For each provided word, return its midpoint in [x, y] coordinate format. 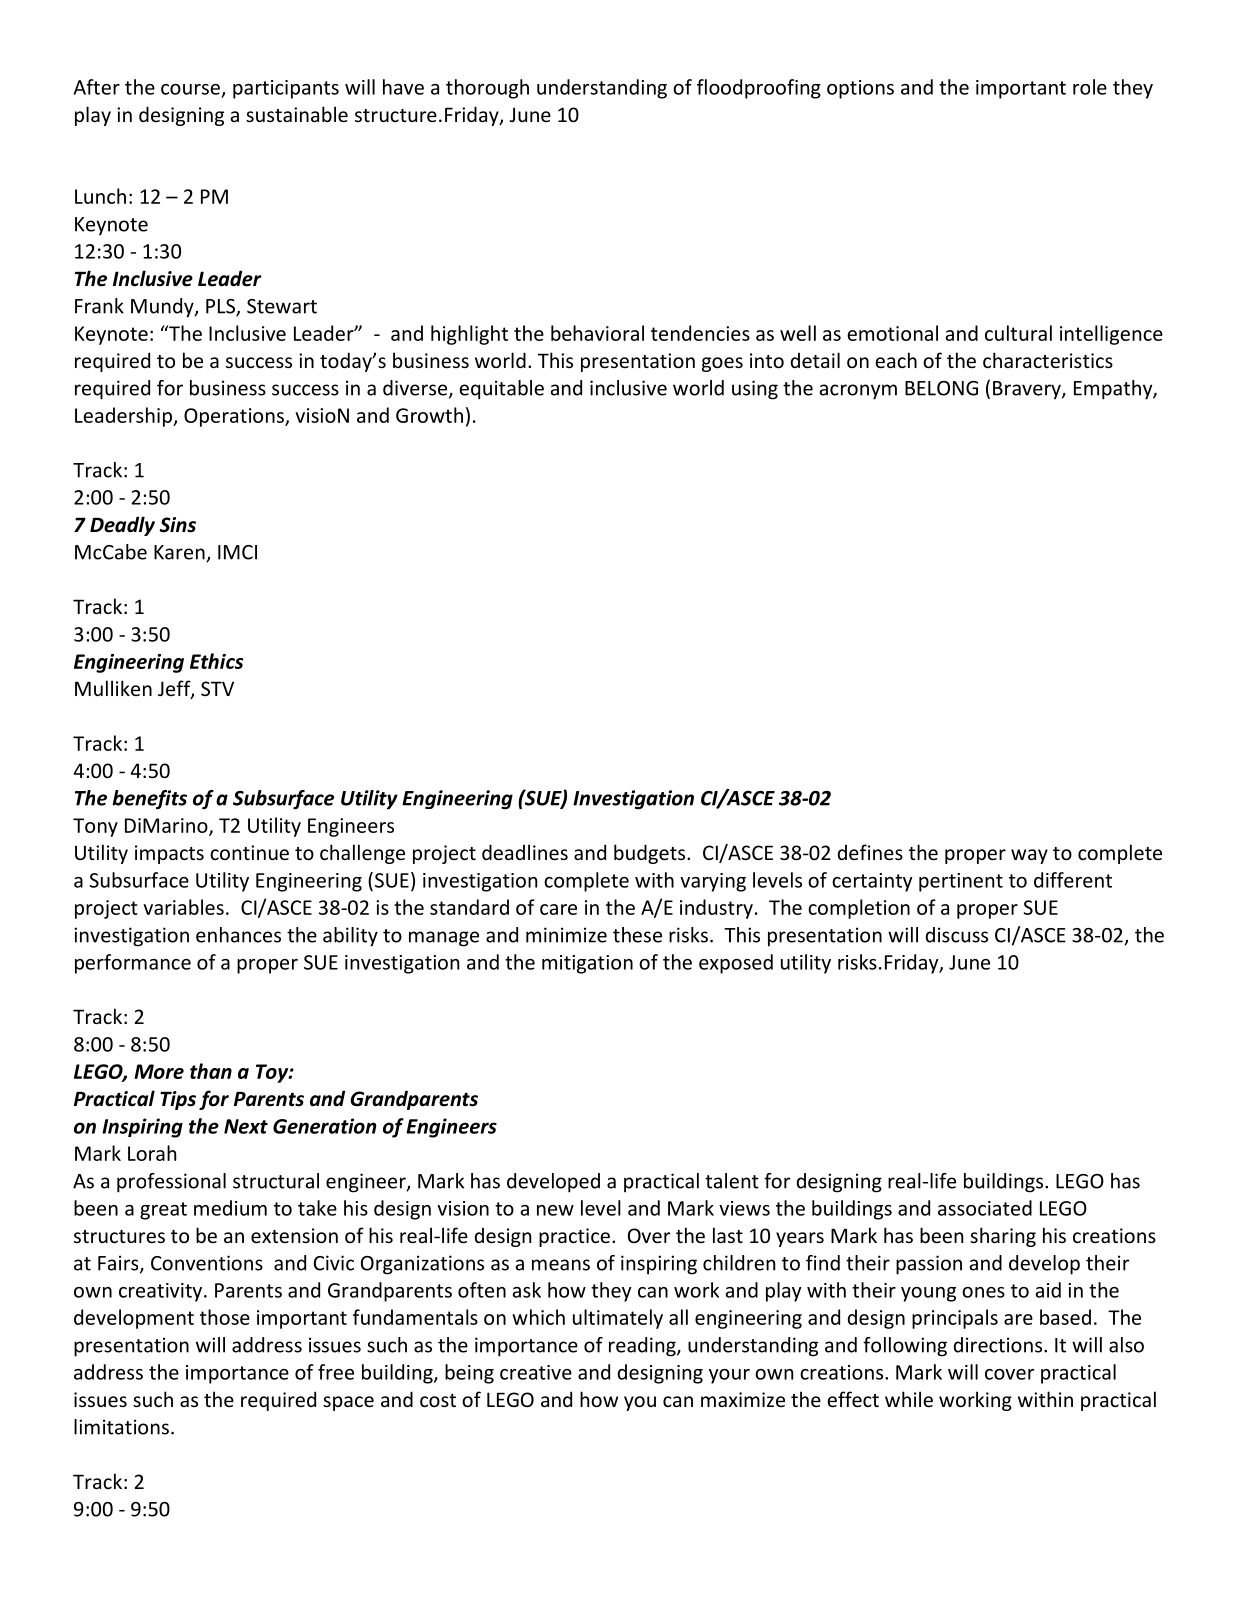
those [225, 1317]
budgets [651, 854]
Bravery [1028, 390]
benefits [149, 800]
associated [985, 1208]
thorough [487, 89]
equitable [501, 390]
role [1090, 87]
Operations [235, 417]
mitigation [587, 964]
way [1029, 856]
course [190, 89]
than [211, 1071]
